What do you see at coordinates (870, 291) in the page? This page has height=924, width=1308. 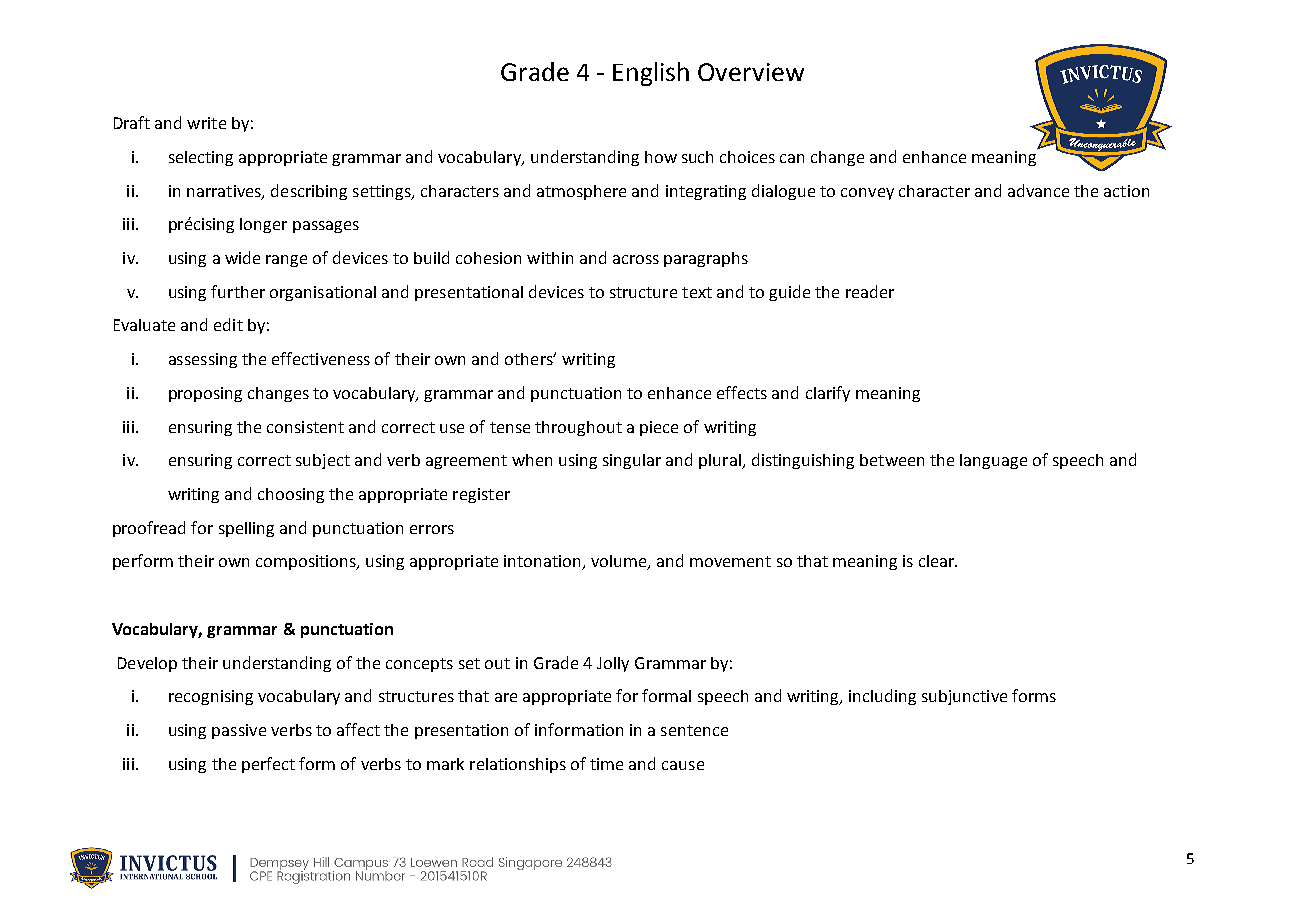 I see `reader` at bounding box center [870, 291].
